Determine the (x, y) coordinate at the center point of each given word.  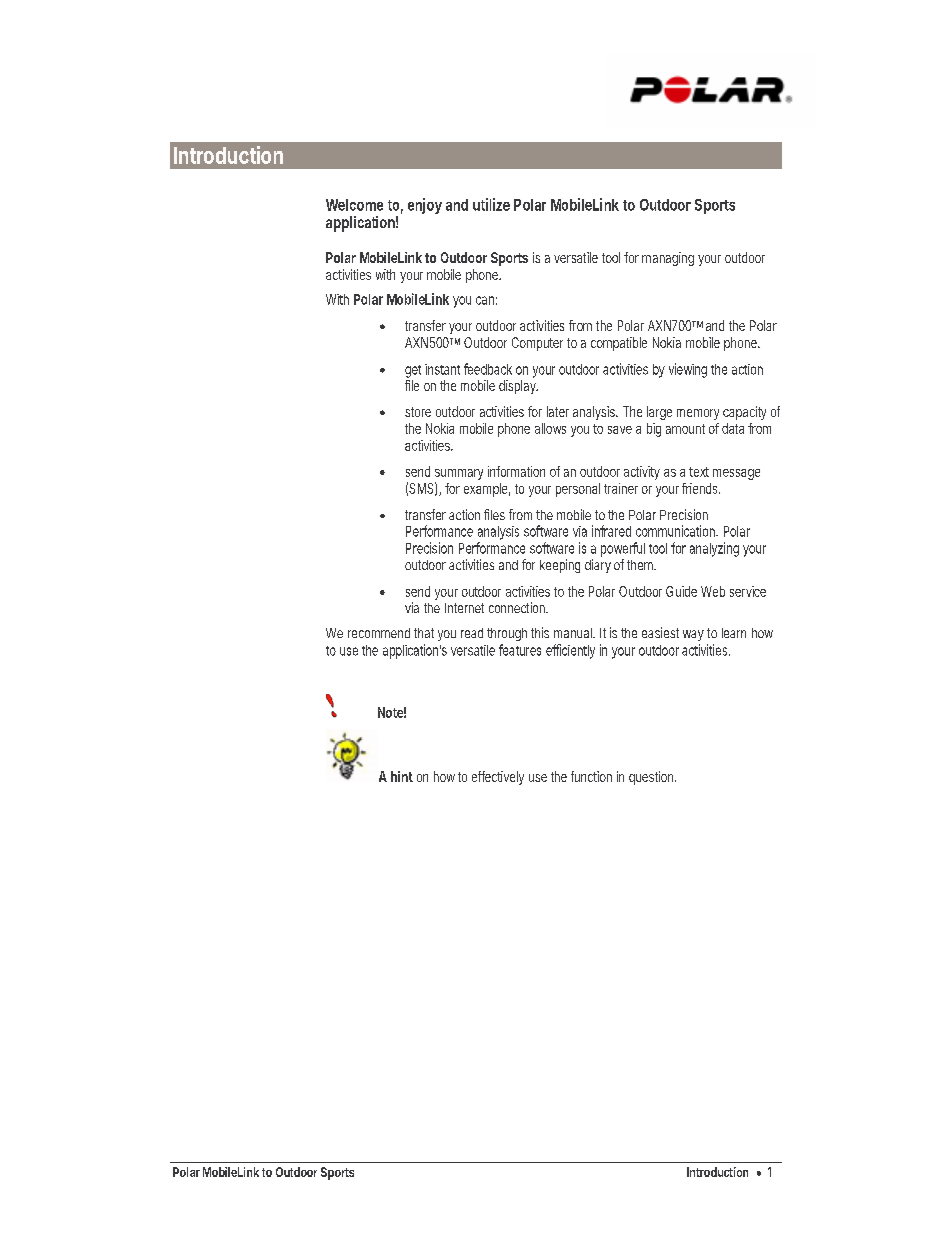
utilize (491, 204)
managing (668, 259)
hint (402, 776)
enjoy (425, 206)
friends (701, 488)
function (591, 776)
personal (578, 490)
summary (459, 476)
